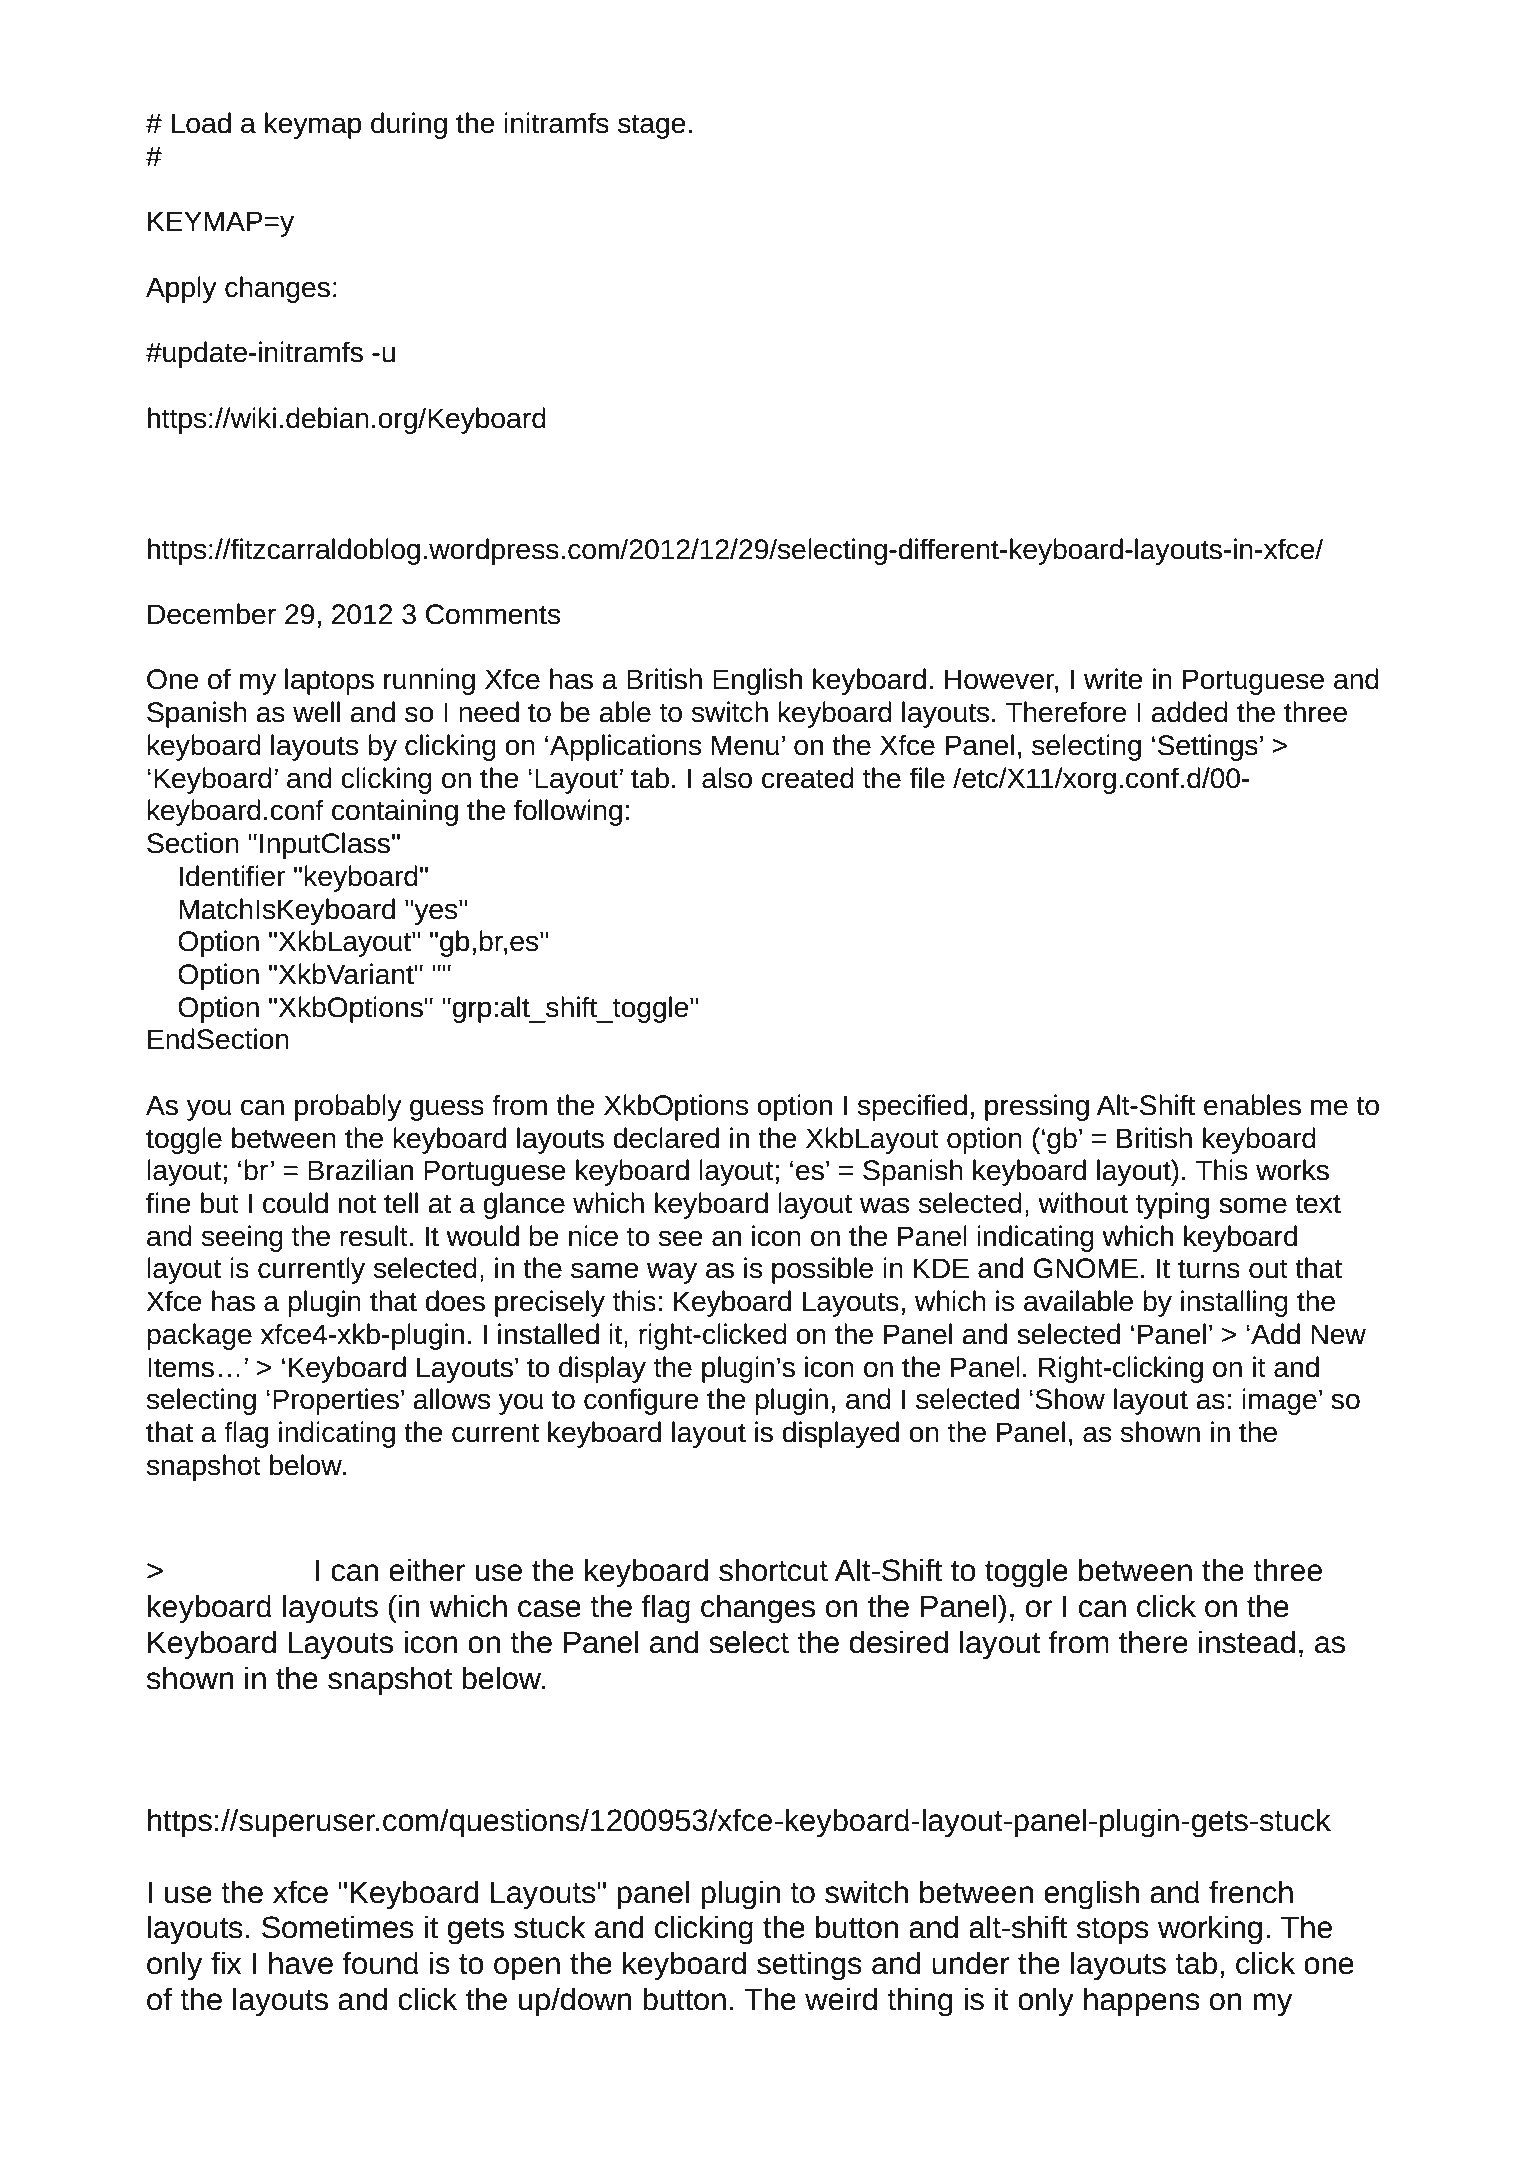 This screenshot has width=1526, height=2159. Describe the element at coordinates (652, 126) in the screenshot. I see `stage` at that location.
